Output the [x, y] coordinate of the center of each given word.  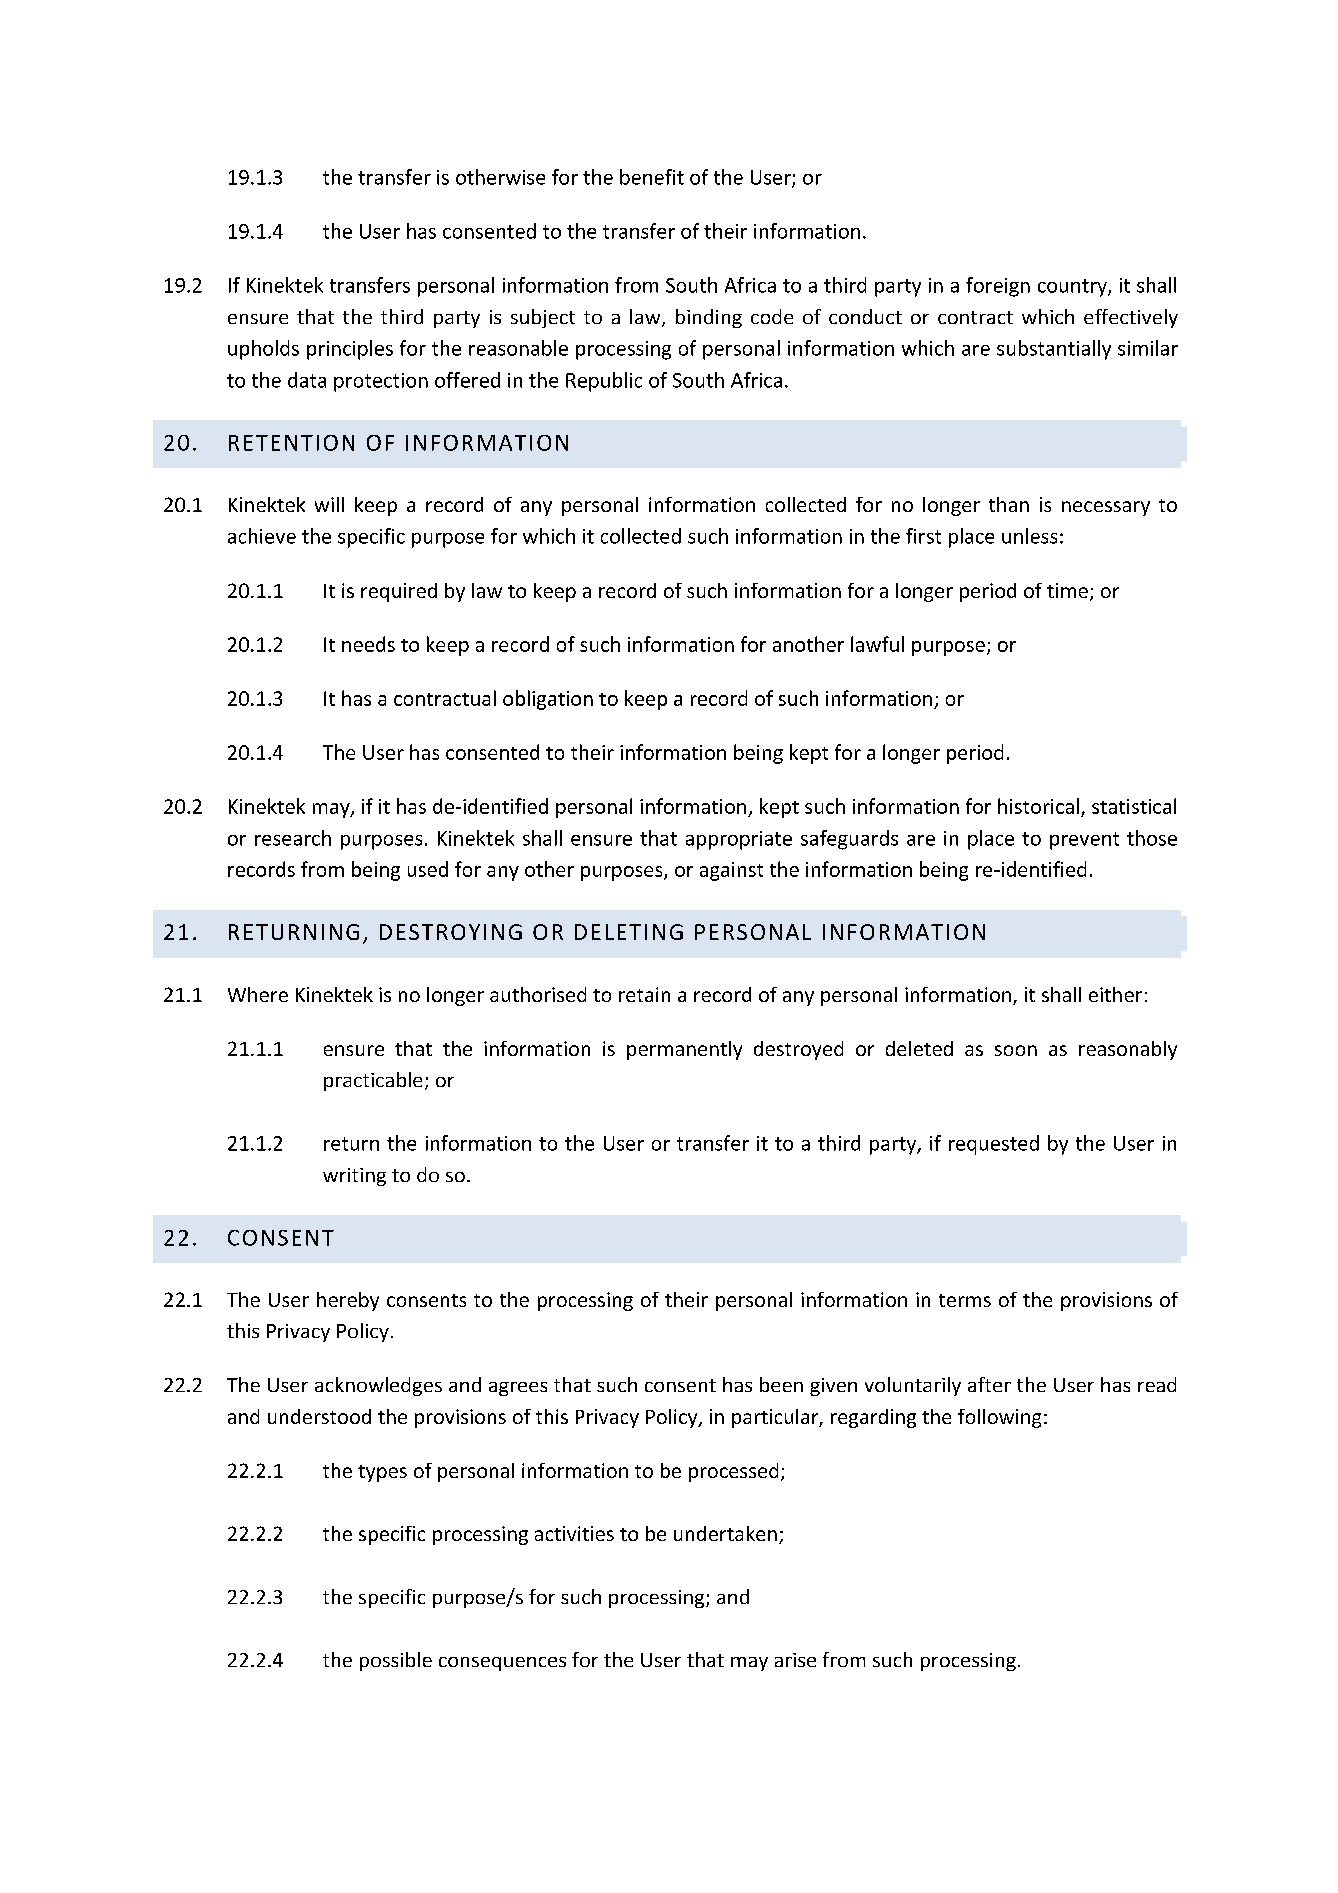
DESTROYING [451, 932]
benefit [652, 177]
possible [396, 1661]
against [731, 871]
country [1073, 288]
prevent [1084, 841]
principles [350, 350]
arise [795, 1660]
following [999, 1418]
